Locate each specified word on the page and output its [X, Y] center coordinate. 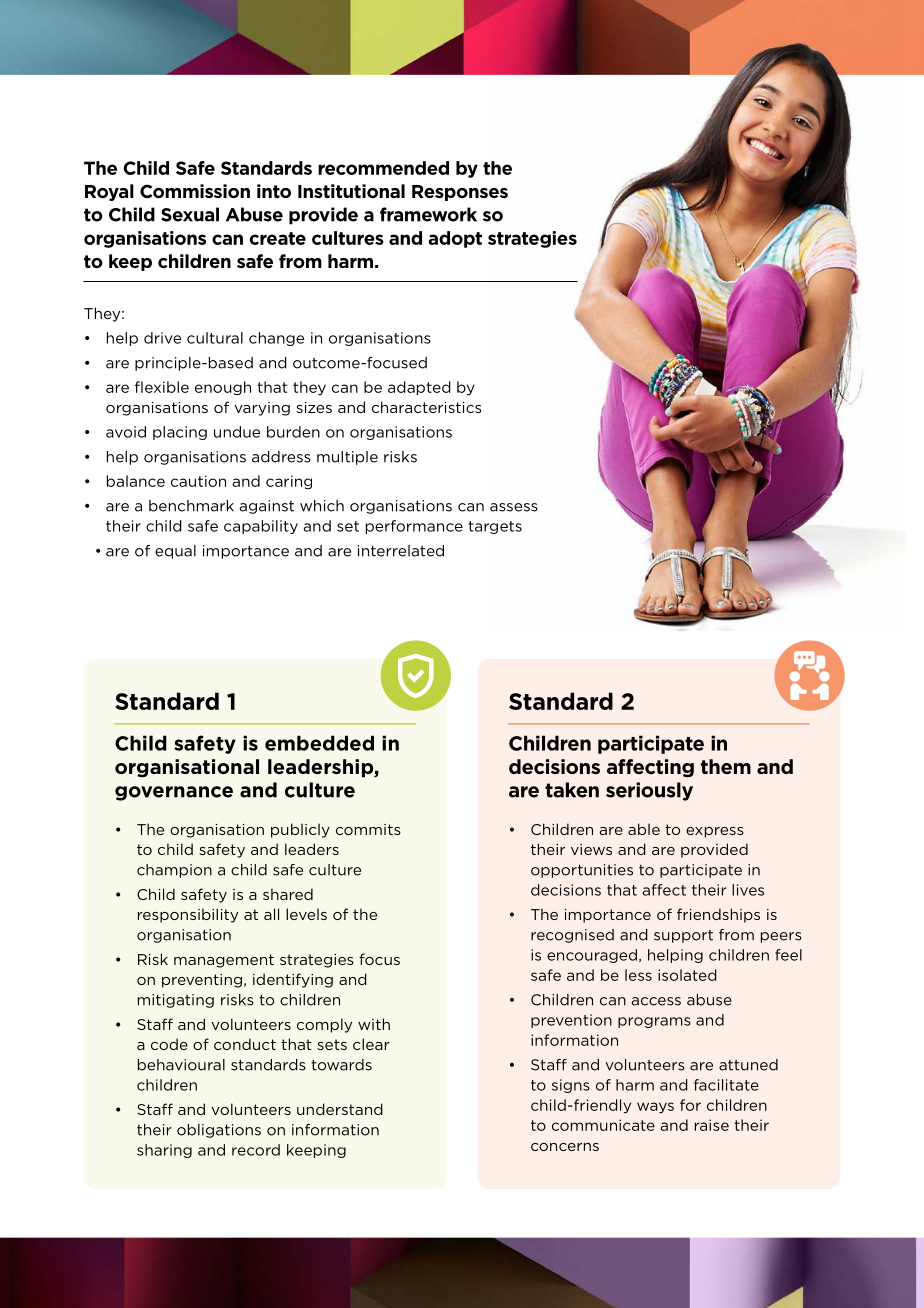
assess [514, 507]
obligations [219, 1131]
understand [340, 1109]
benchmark [191, 506]
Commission [195, 191]
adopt [455, 239]
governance [174, 793]
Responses [460, 193]
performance [414, 527]
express [715, 832]
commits [368, 829]
